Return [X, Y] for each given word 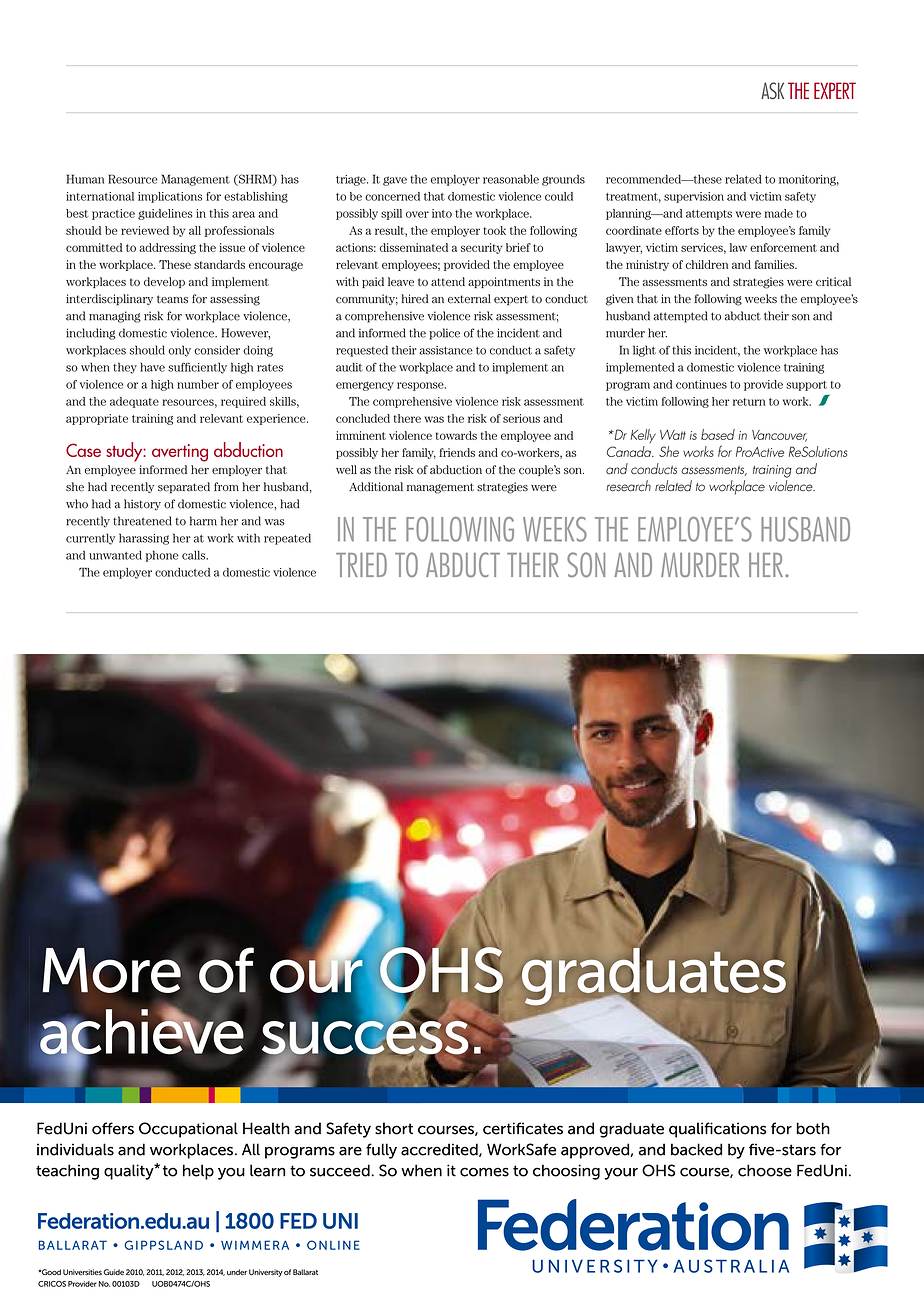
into [442, 213]
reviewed [145, 230]
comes [484, 1172]
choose [765, 1170]
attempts [709, 215]
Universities [82, 1272]
